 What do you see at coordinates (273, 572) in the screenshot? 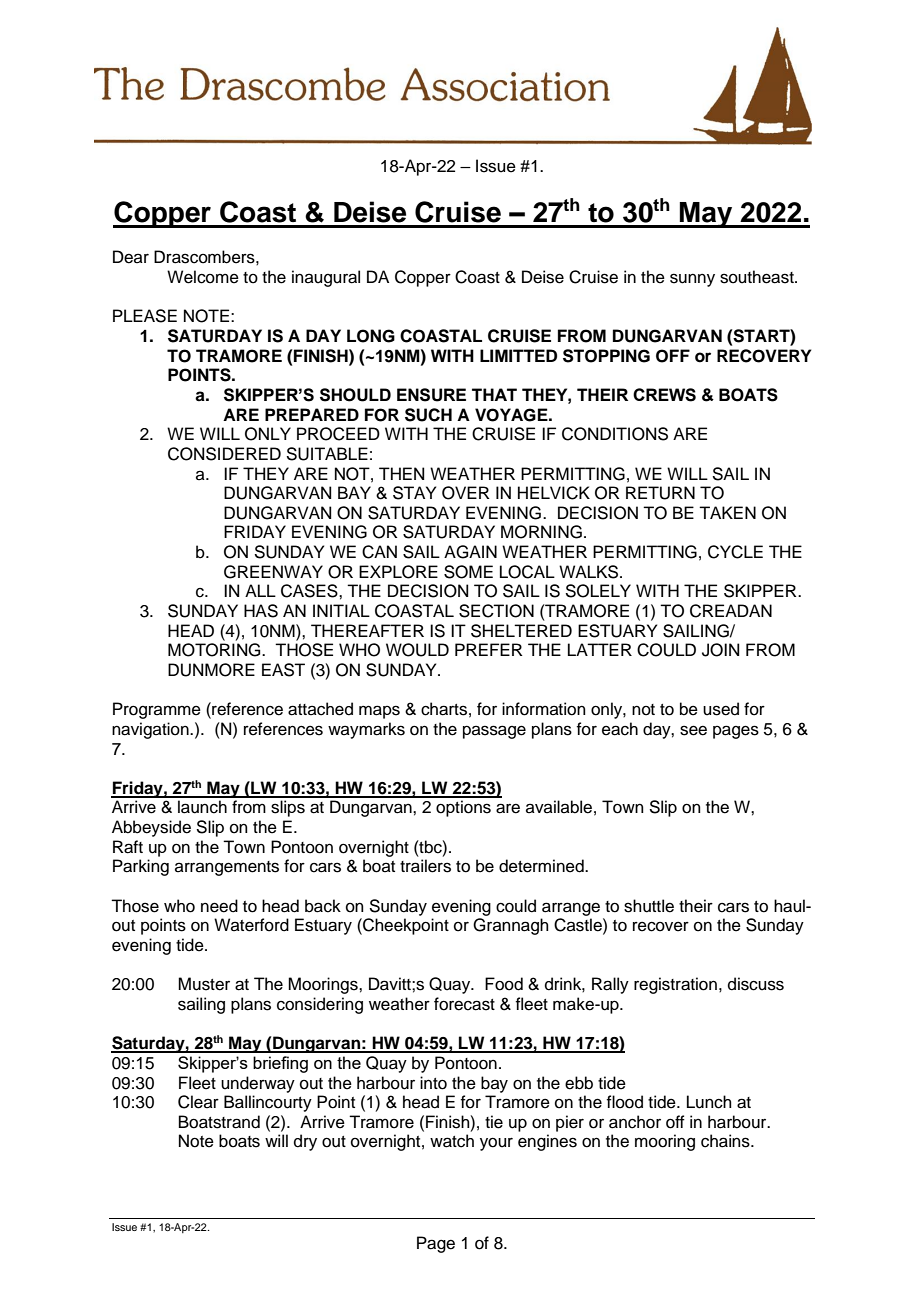
I see `GREENWAY` at bounding box center [273, 572].
